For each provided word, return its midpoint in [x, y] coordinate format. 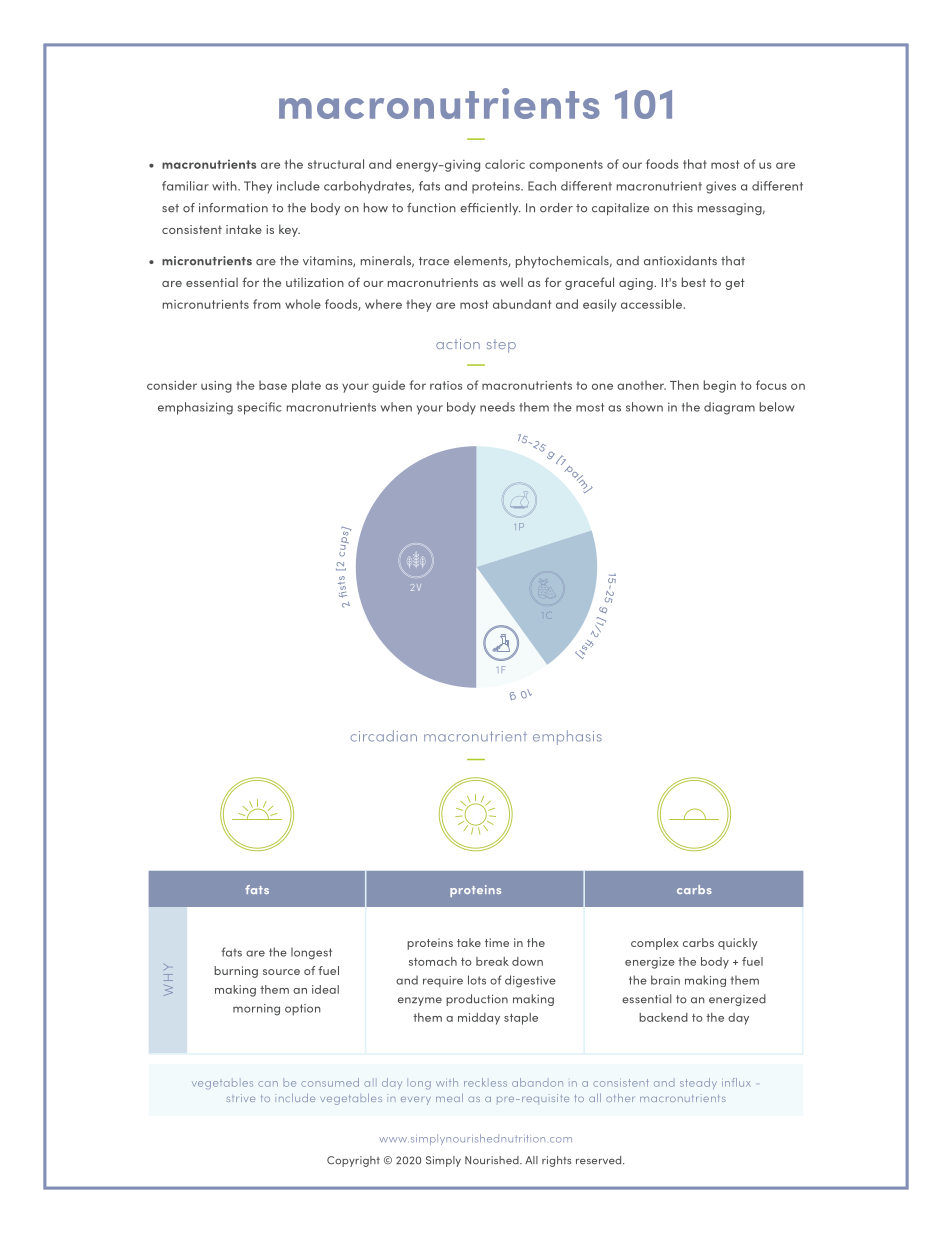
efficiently [490, 209]
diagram [729, 408]
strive [241, 1098]
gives [721, 187]
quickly [738, 944]
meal [449, 1098]
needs [497, 407]
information [233, 208]
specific [260, 408]
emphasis [567, 737]
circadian [384, 736]
